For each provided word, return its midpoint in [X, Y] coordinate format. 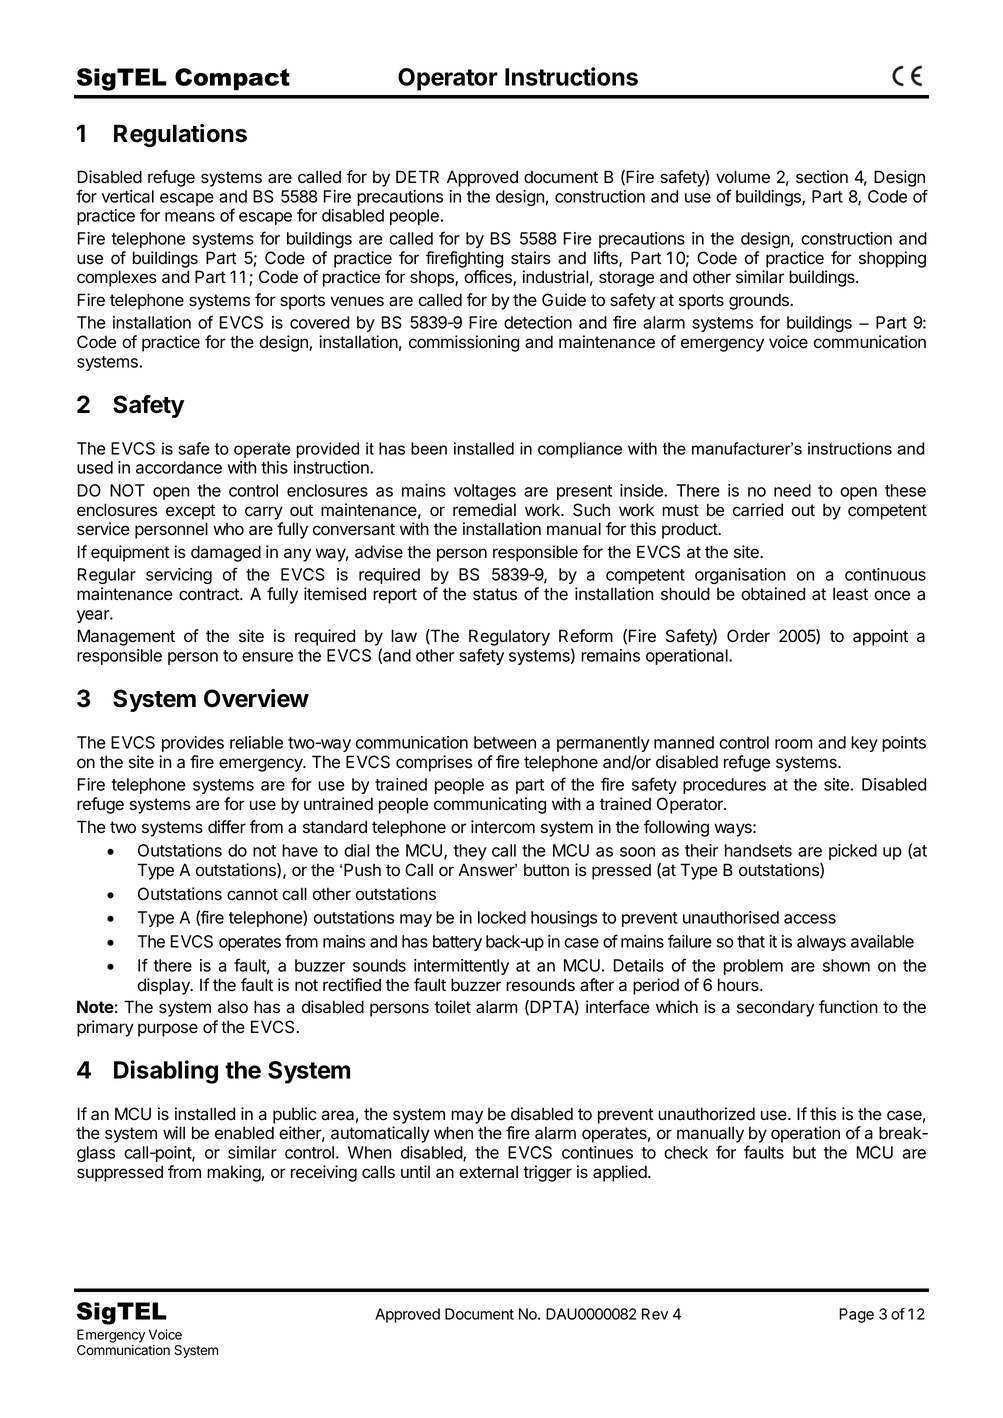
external [488, 1172]
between [505, 742]
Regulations [180, 135]
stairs [531, 258]
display [165, 986]
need [792, 490]
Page [856, 1315]
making [234, 1173]
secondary [775, 1008]
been [429, 448]
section [822, 177]
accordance [179, 467]
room [794, 744]
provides [193, 744]
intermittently [461, 967]
